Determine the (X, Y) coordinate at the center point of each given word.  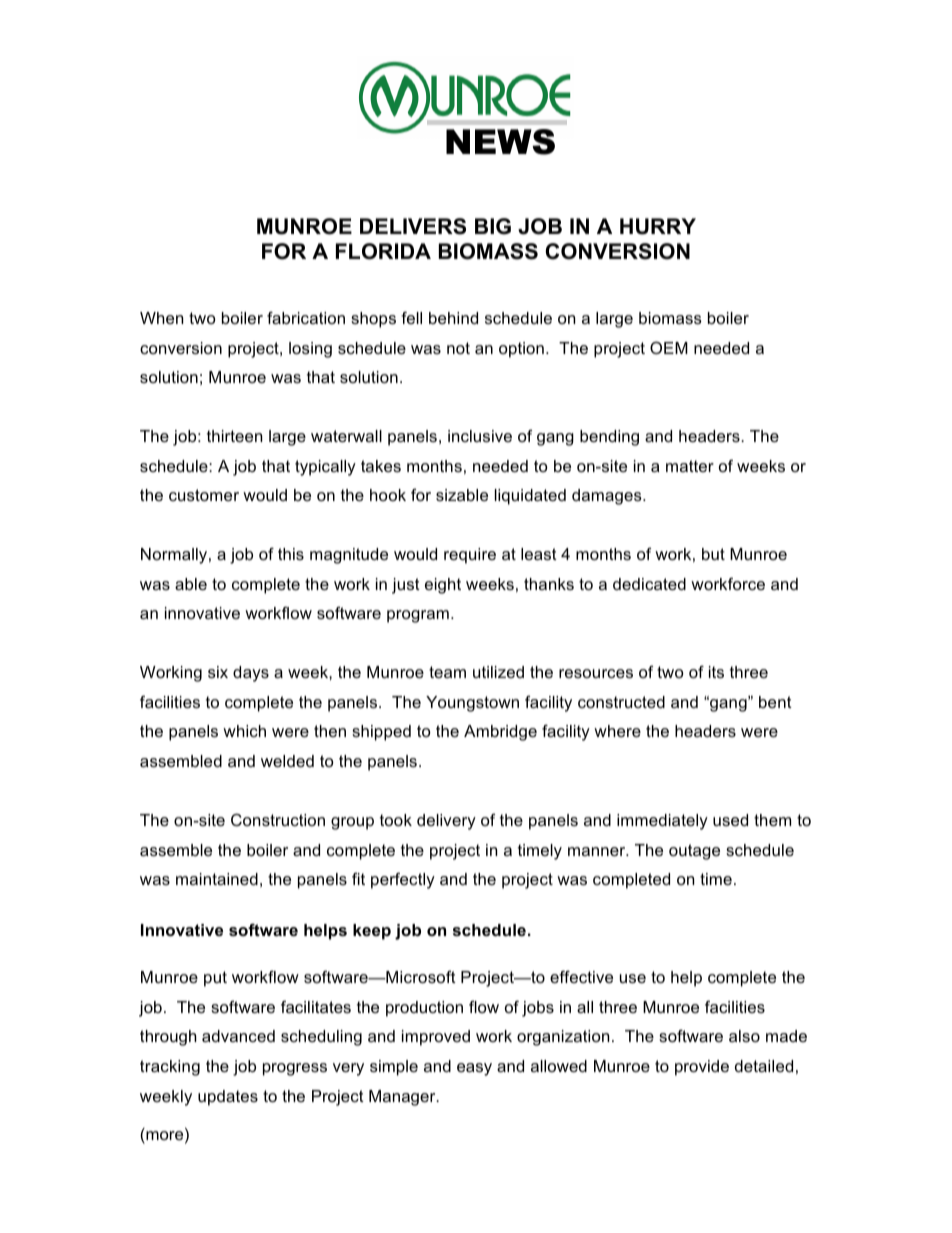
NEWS (500, 142)
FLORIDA (383, 251)
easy (474, 1069)
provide (702, 1068)
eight (443, 586)
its (716, 672)
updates (228, 1098)
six (218, 672)
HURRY (658, 226)
